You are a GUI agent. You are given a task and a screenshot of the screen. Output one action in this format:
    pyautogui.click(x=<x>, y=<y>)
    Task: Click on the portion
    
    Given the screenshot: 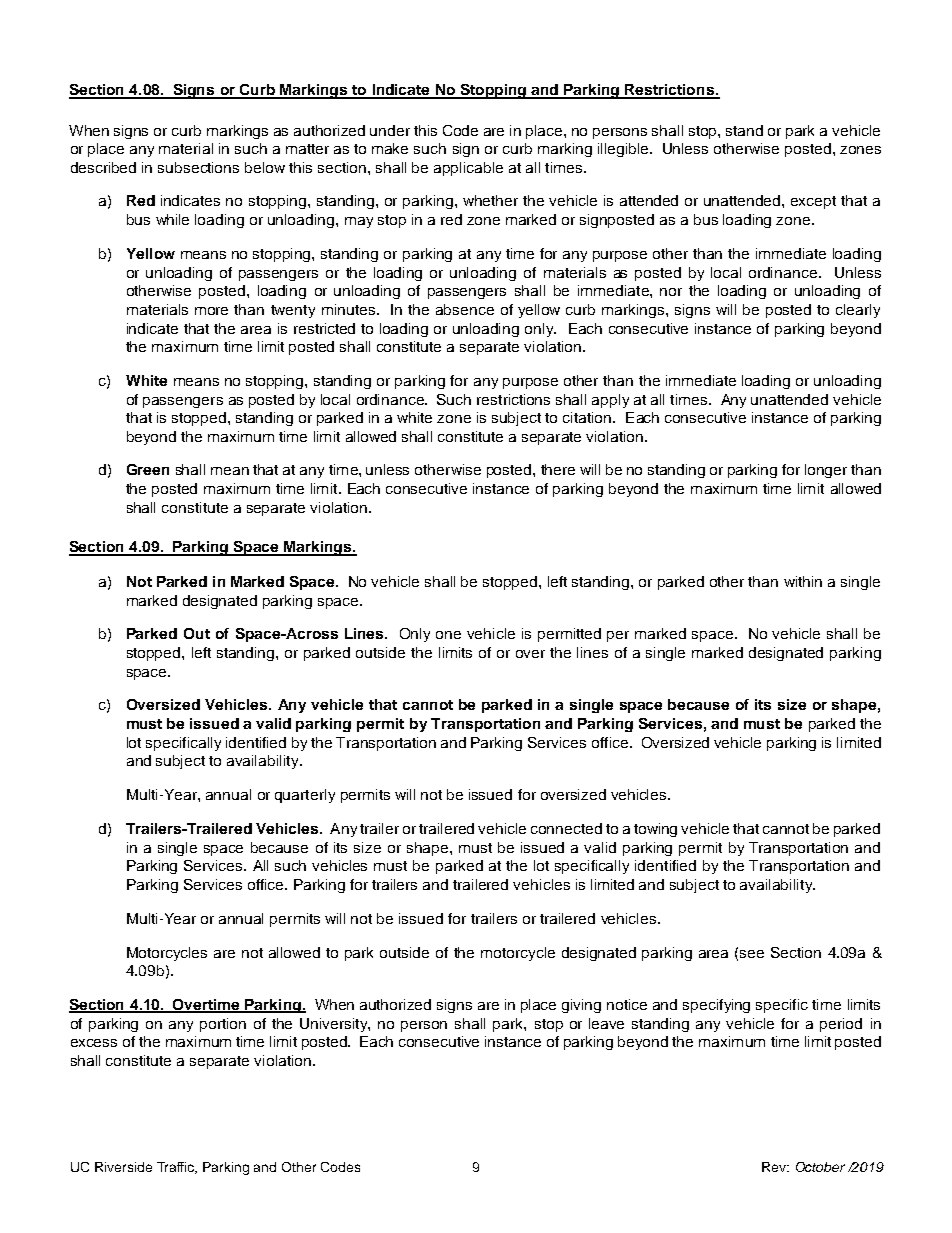 What is the action you would take?
    pyautogui.click(x=223, y=1025)
